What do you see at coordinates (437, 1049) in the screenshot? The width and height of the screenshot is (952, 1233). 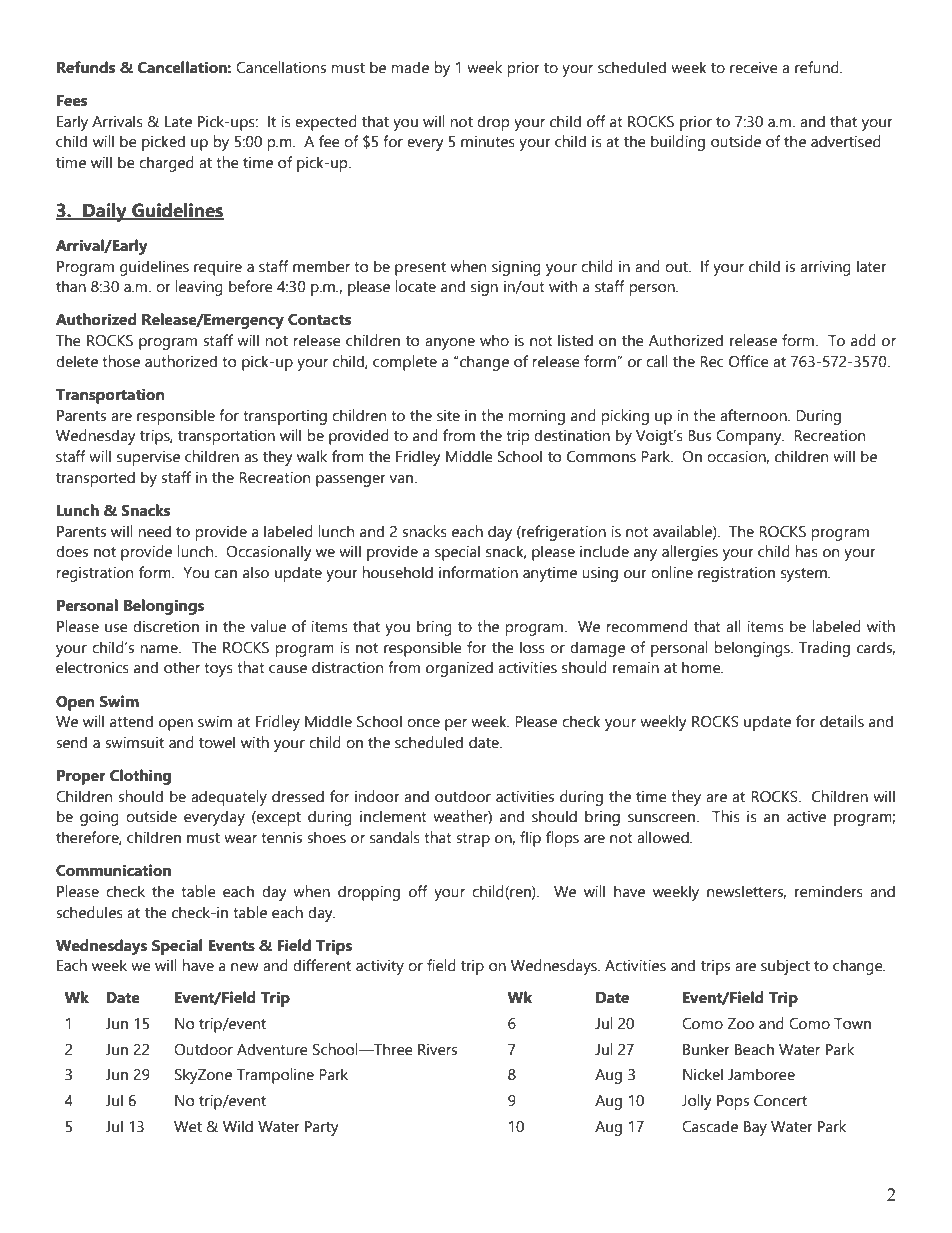 I see `Rivers` at bounding box center [437, 1049].
